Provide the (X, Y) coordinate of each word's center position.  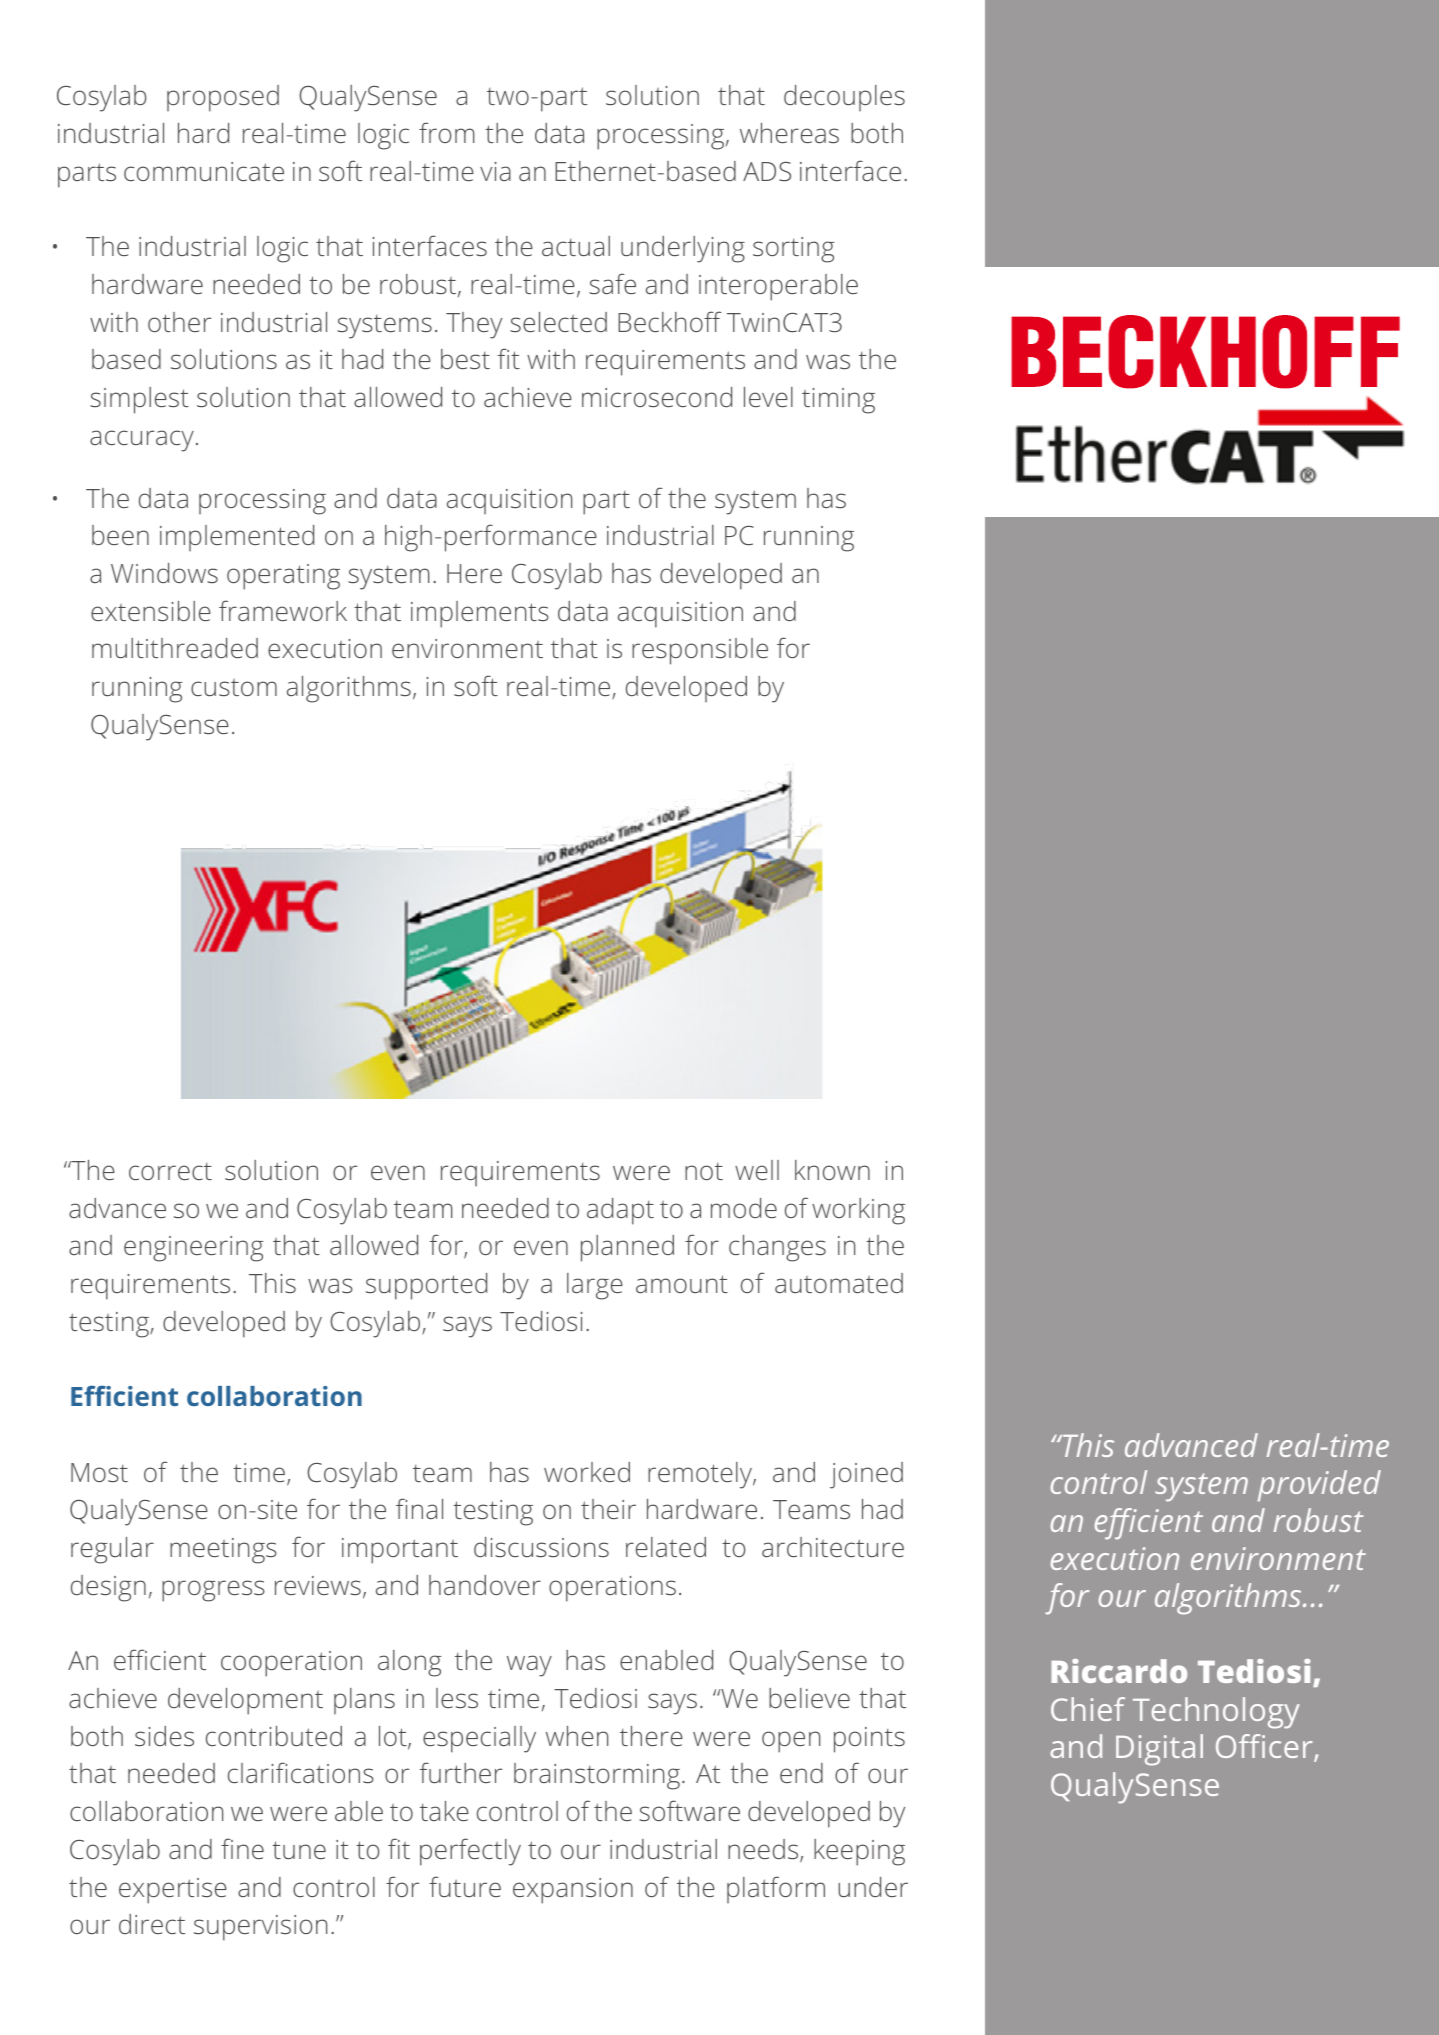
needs (764, 1850)
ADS (767, 171)
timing (838, 401)
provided (1319, 1486)
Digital (1159, 1750)
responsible (700, 651)
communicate (204, 171)
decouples (844, 98)
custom (234, 687)
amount (682, 1284)
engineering (194, 1249)
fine (242, 1848)
